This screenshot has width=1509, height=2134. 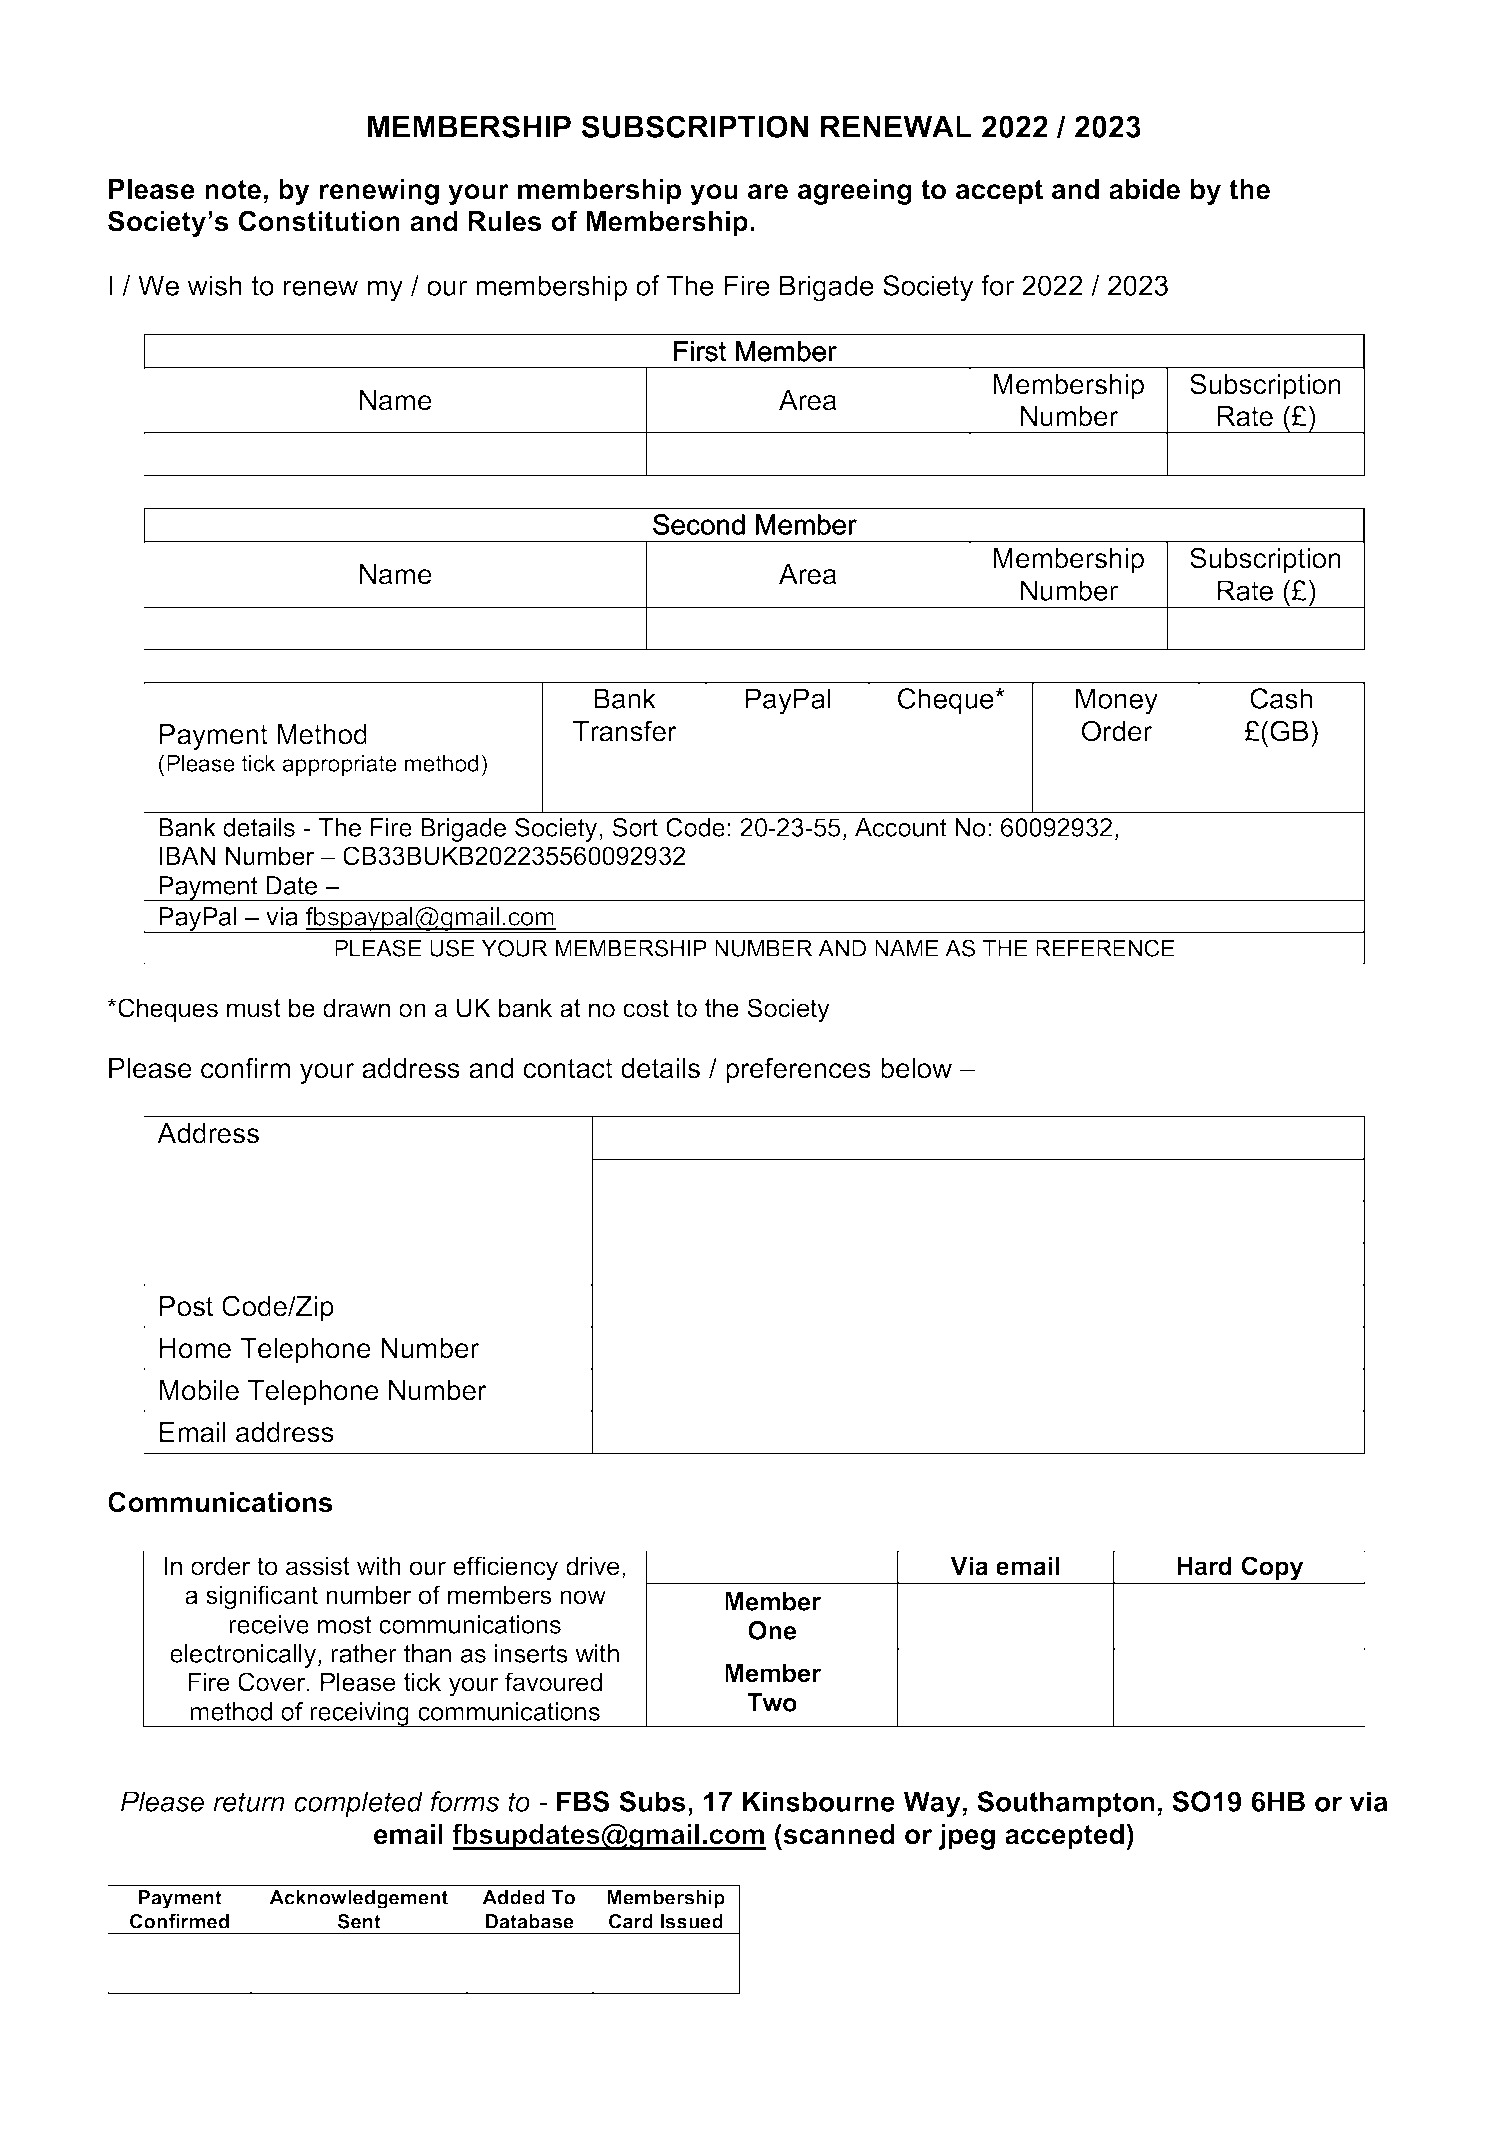 What do you see at coordinates (855, 192) in the screenshot?
I see `agreeing` at bounding box center [855, 192].
